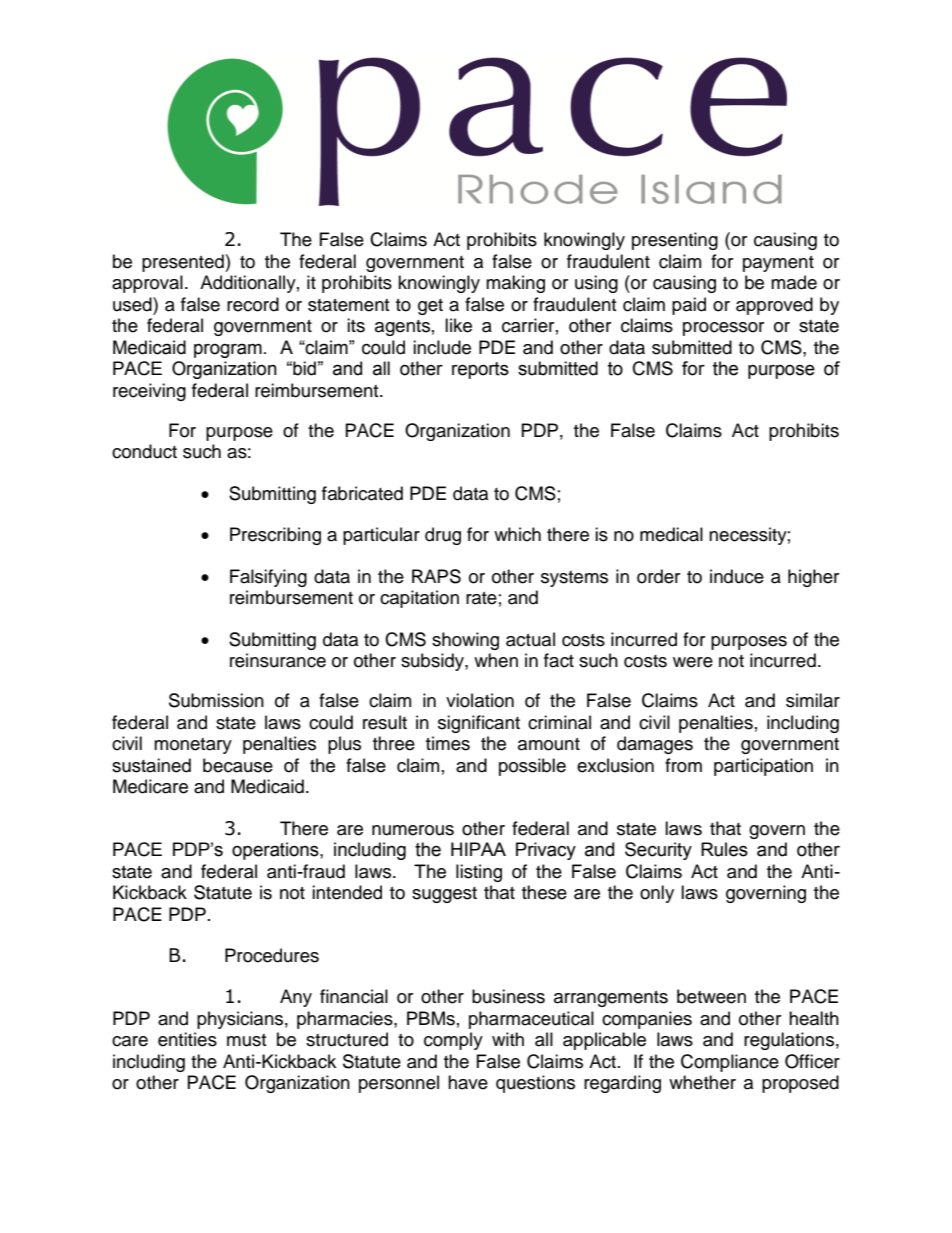  What do you see at coordinates (216, 700) in the document?
I see `Submission` at bounding box center [216, 700].
